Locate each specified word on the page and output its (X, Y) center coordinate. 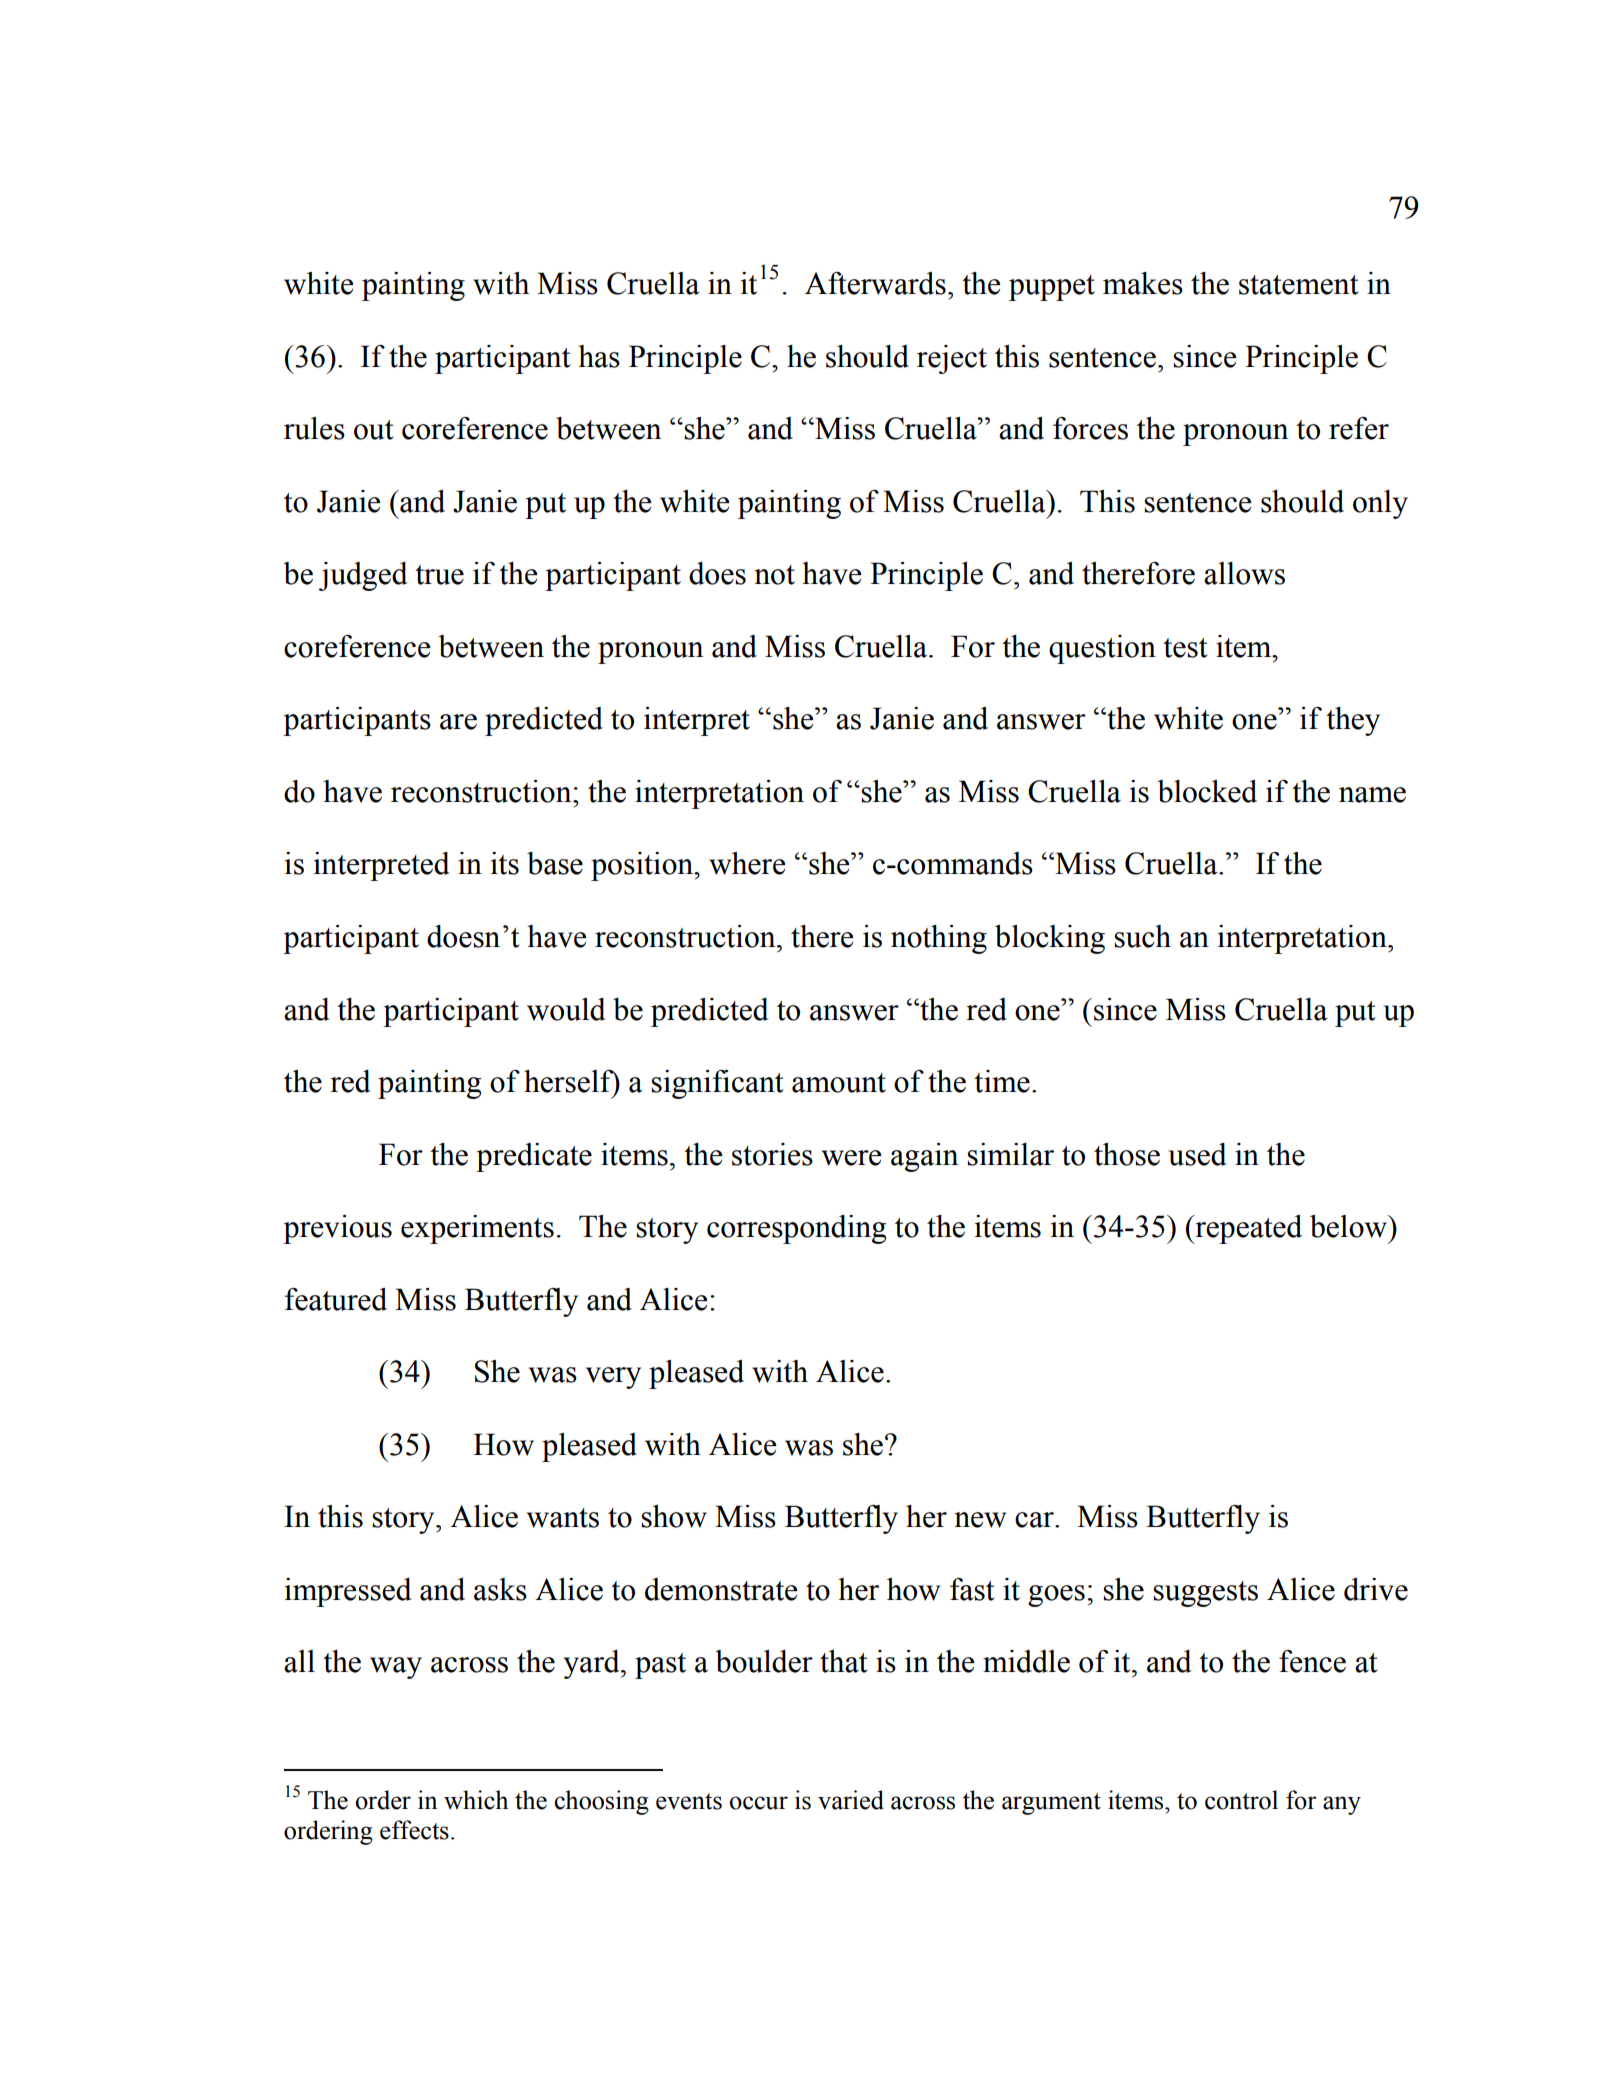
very (613, 1378)
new (980, 1520)
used (1197, 1154)
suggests (1205, 1594)
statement (1299, 285)
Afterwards (875, 283)
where (747, 863)
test (1185, 648)
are (458, 722)
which (476, 1800)
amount (839, 1083)
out (374, 430)
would (566, 1009)
